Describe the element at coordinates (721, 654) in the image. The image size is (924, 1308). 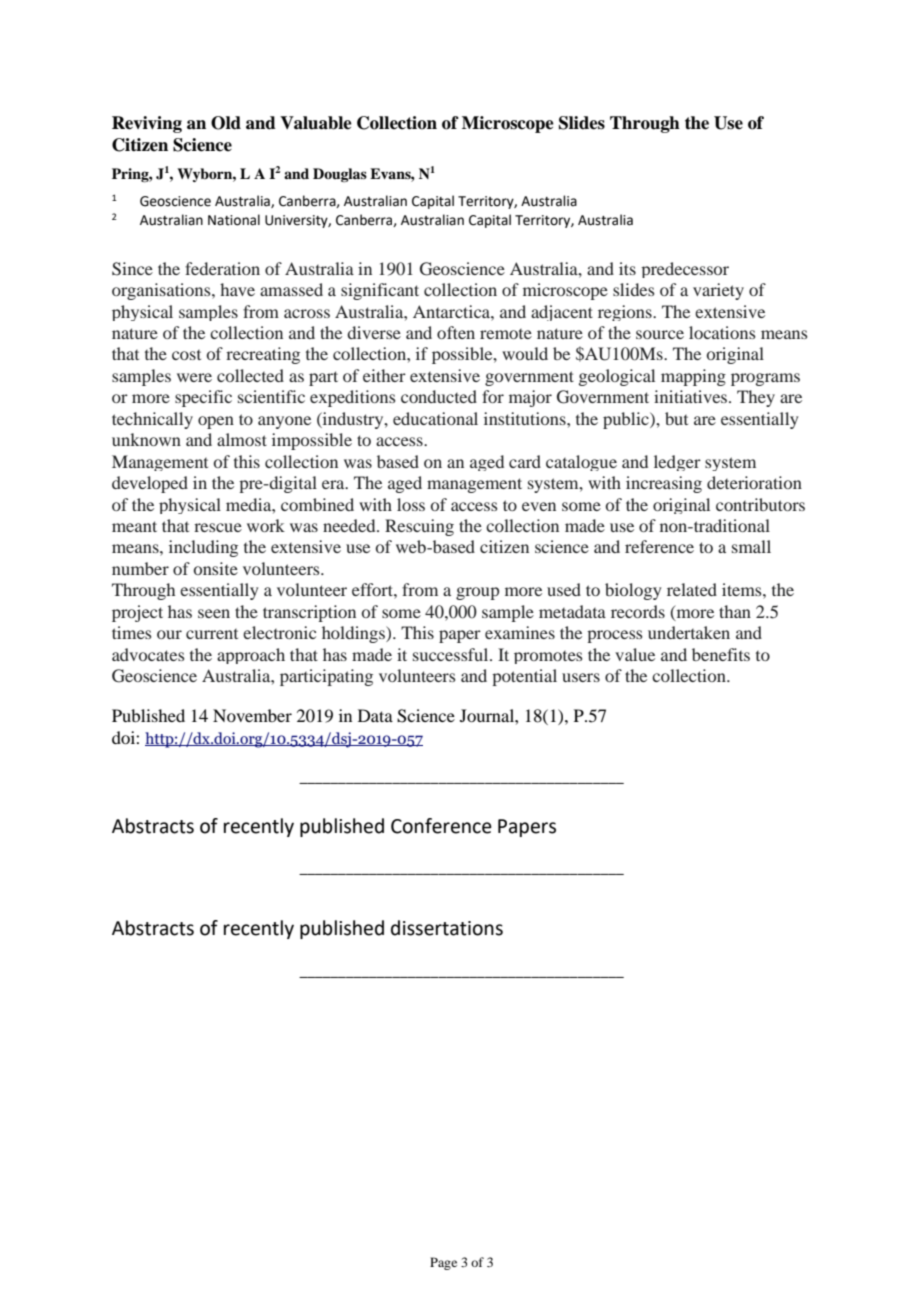
I see `benefits` at that location.
